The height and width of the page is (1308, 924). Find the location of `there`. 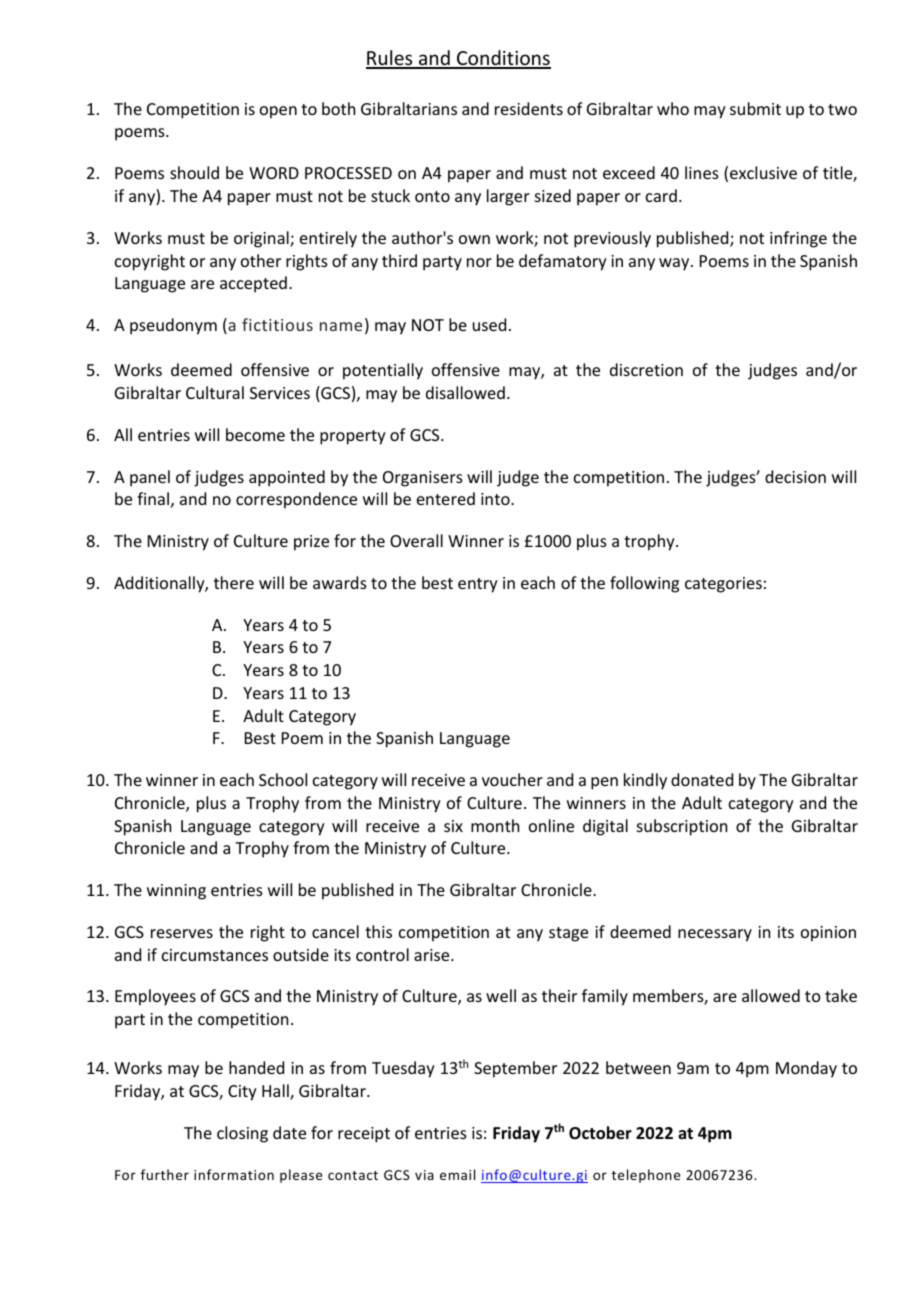

there is located at coordinates (234, 582).
